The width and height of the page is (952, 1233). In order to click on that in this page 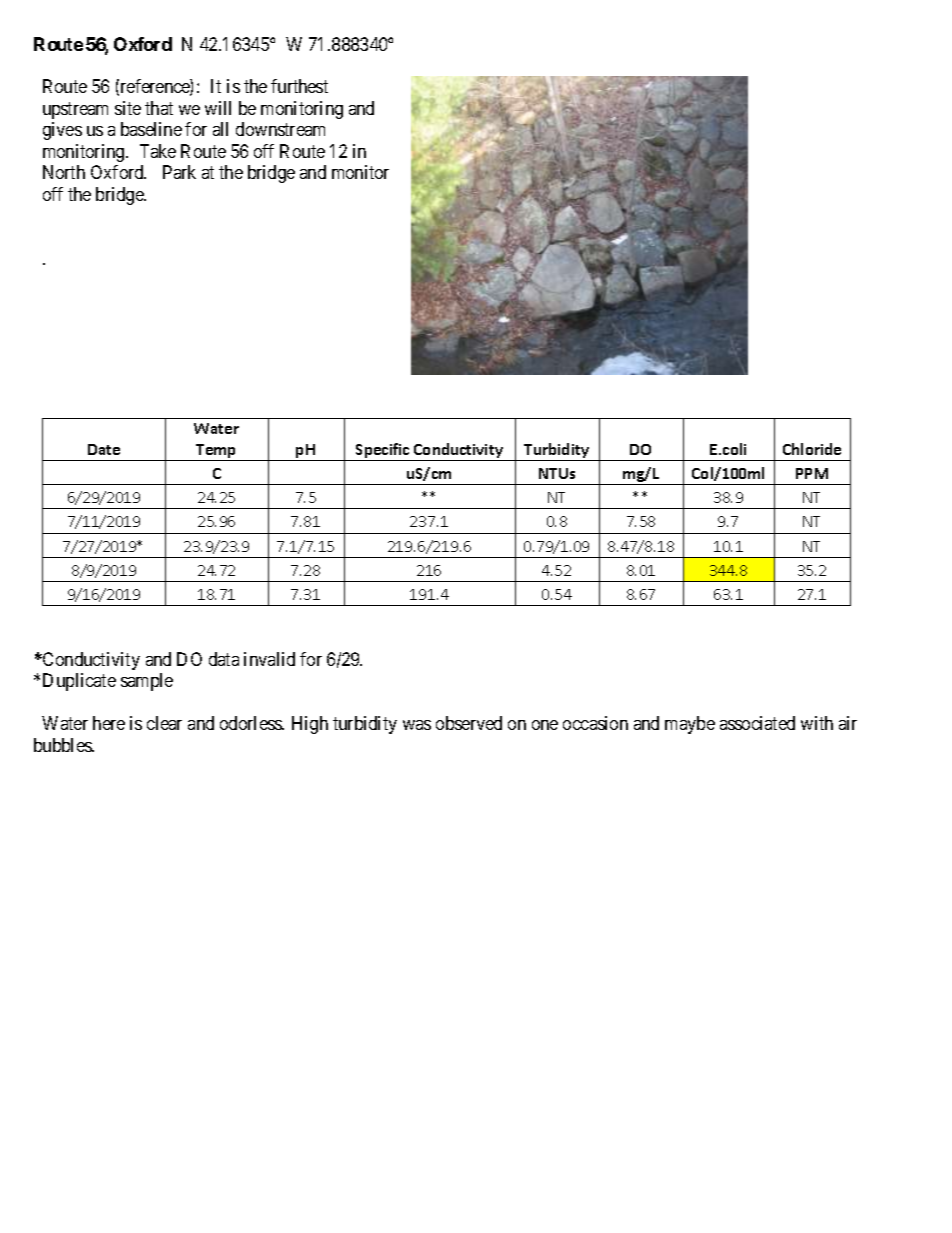, I will do `click(159, 108)`.
